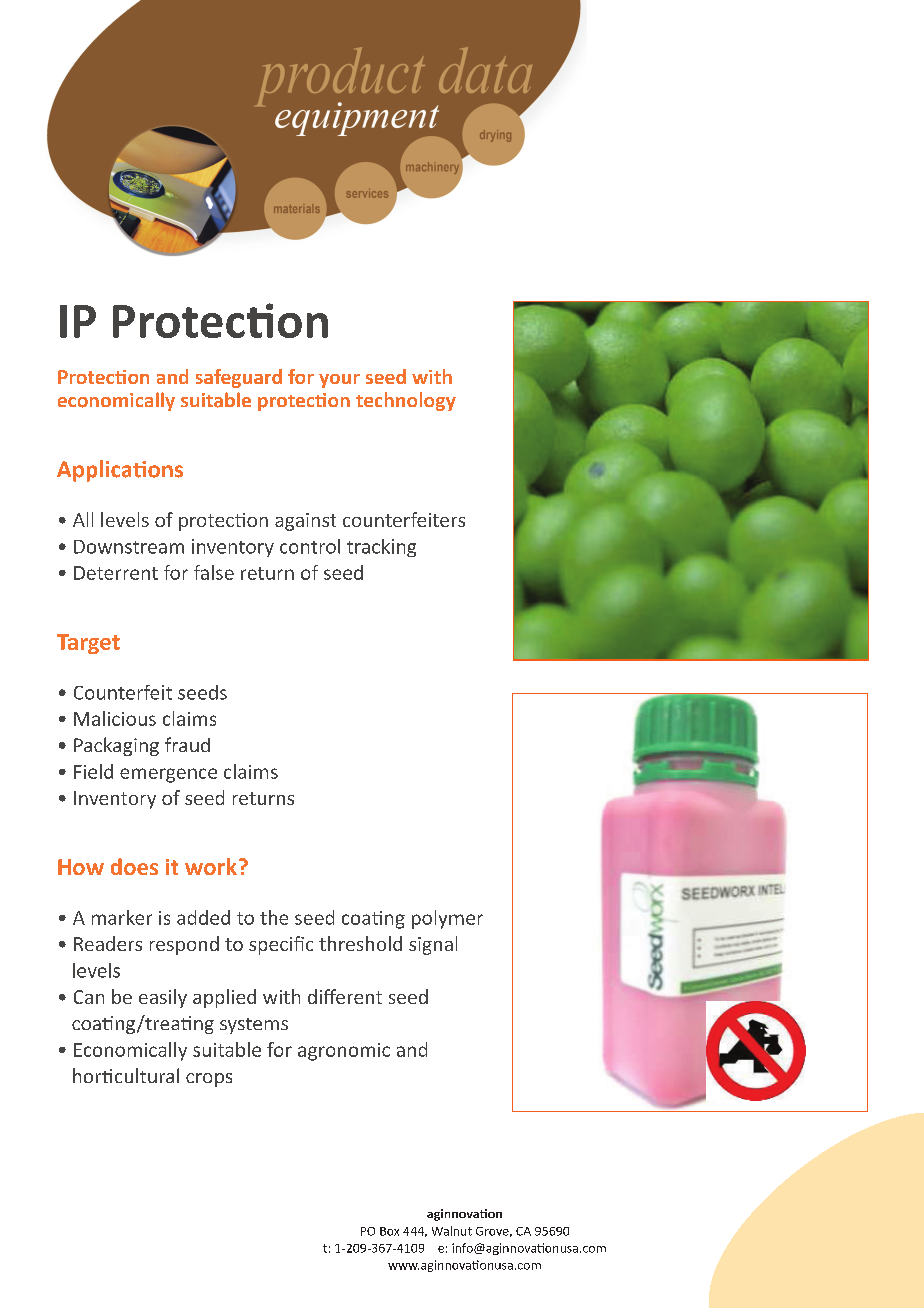 This page has height=1308, width=924. Describe the element at coordinates (239, 378) in the page. I see `safeguard` at that location.
